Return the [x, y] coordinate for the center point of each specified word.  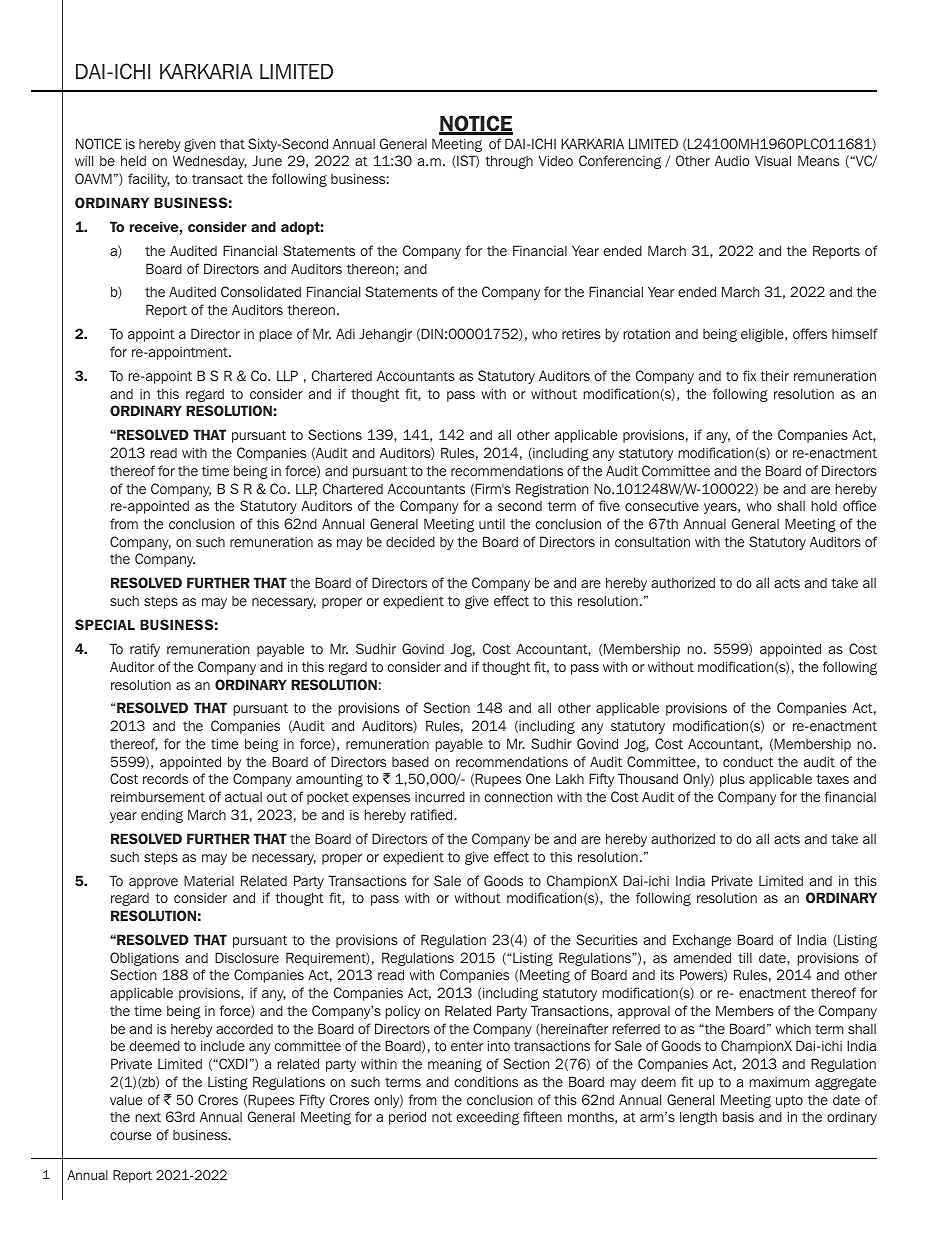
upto [789, 1101]
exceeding [488, 1118]
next [148, 1117]
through [509, 162]
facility [149, 180]
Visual [773, 160]
